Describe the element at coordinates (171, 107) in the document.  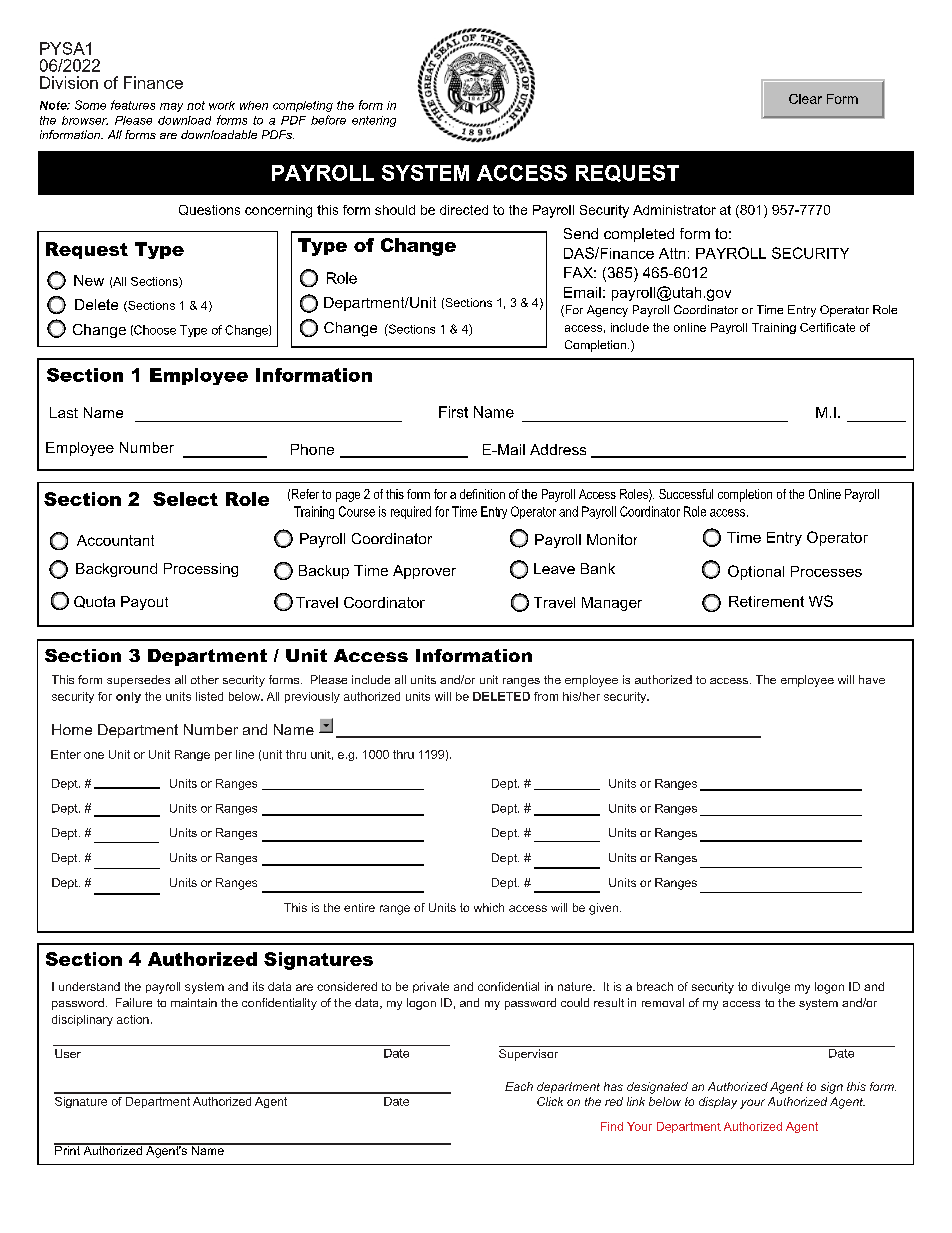
I see `may` at that location.
